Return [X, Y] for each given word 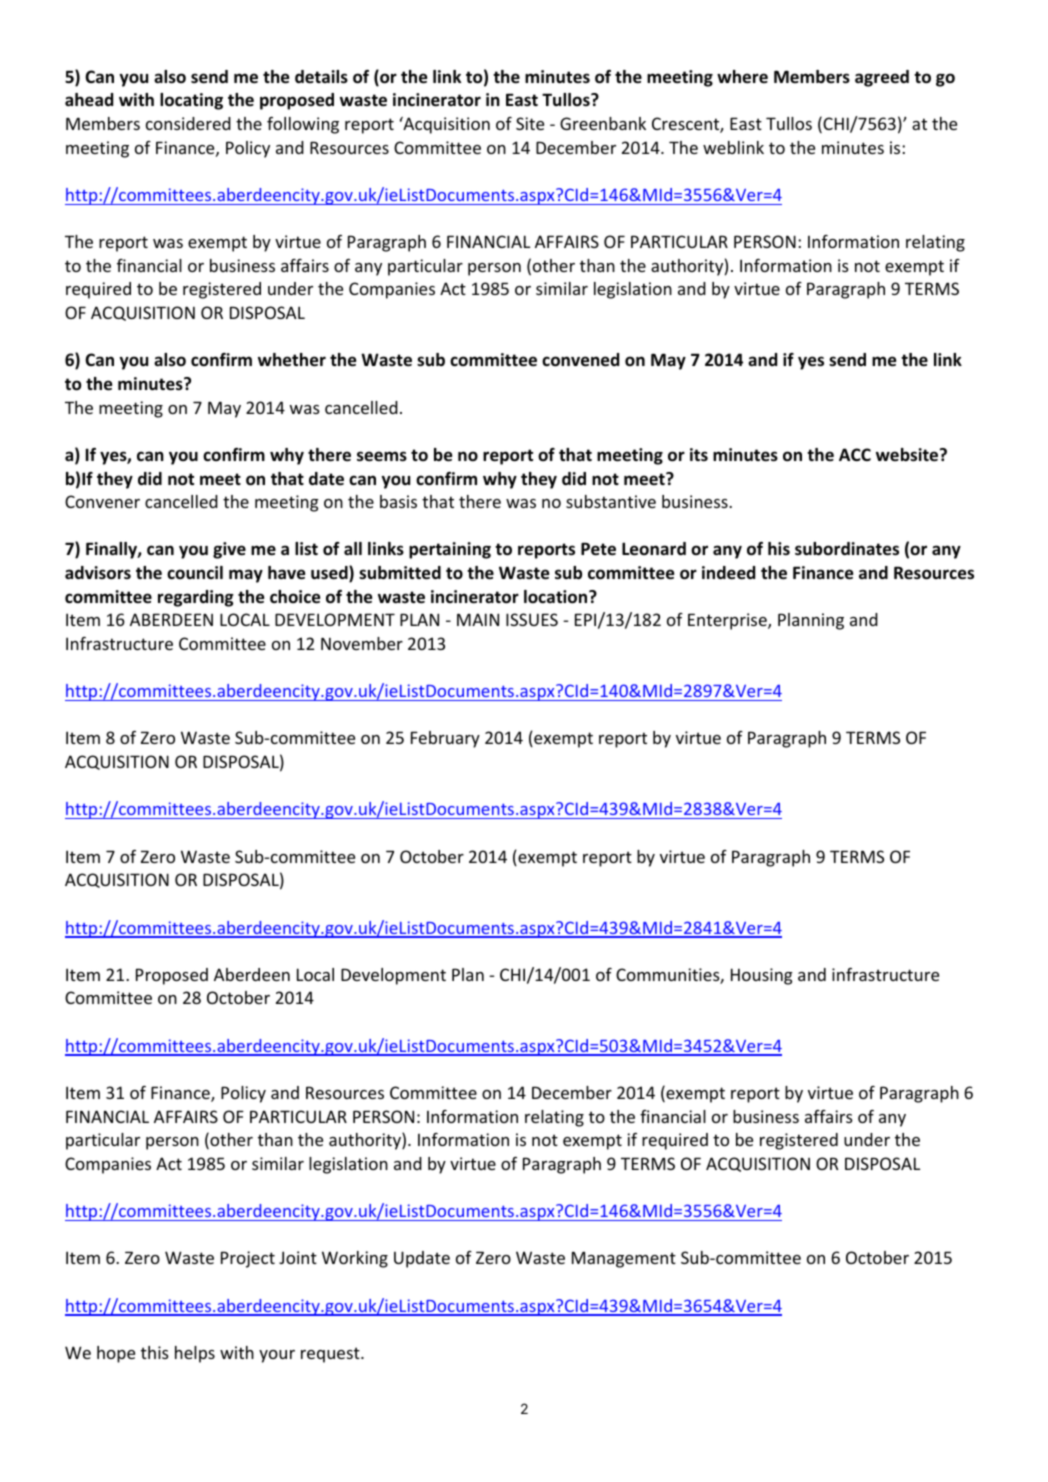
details [321, 77]
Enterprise [728, 621]
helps [195, 1354]
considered [188, 123]
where [742, 77]
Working [355, 1259]
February [445, 739]
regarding [196, 598]
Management [624, 1259]
